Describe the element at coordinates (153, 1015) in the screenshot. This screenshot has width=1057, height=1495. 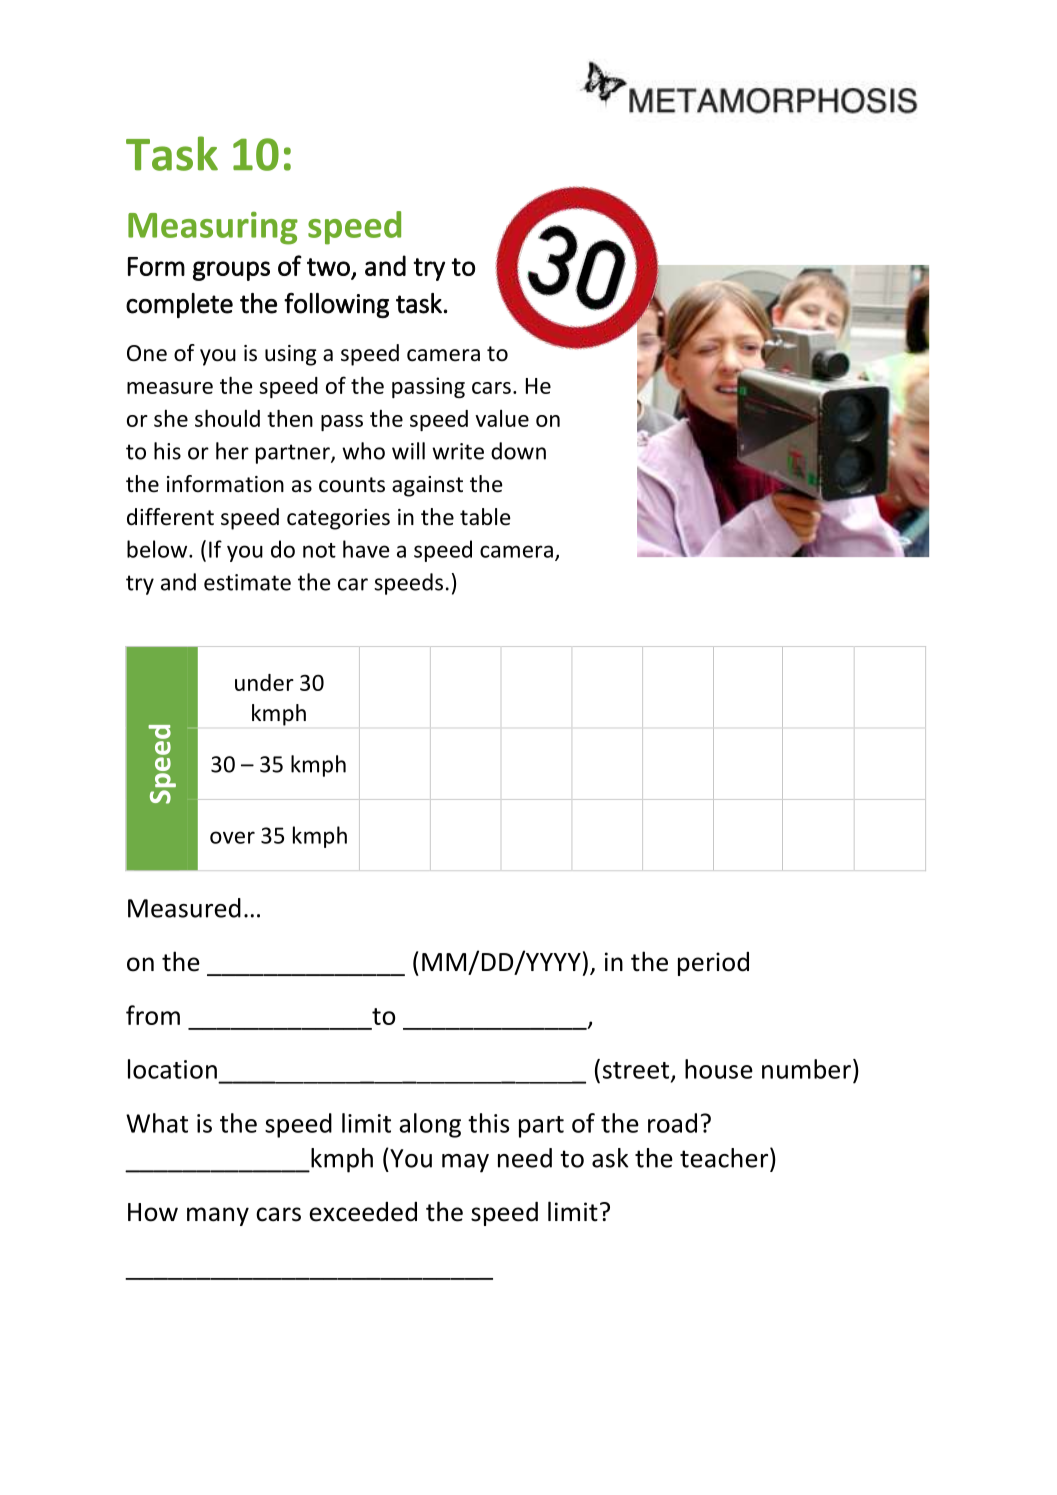
I see `from` at that location.
